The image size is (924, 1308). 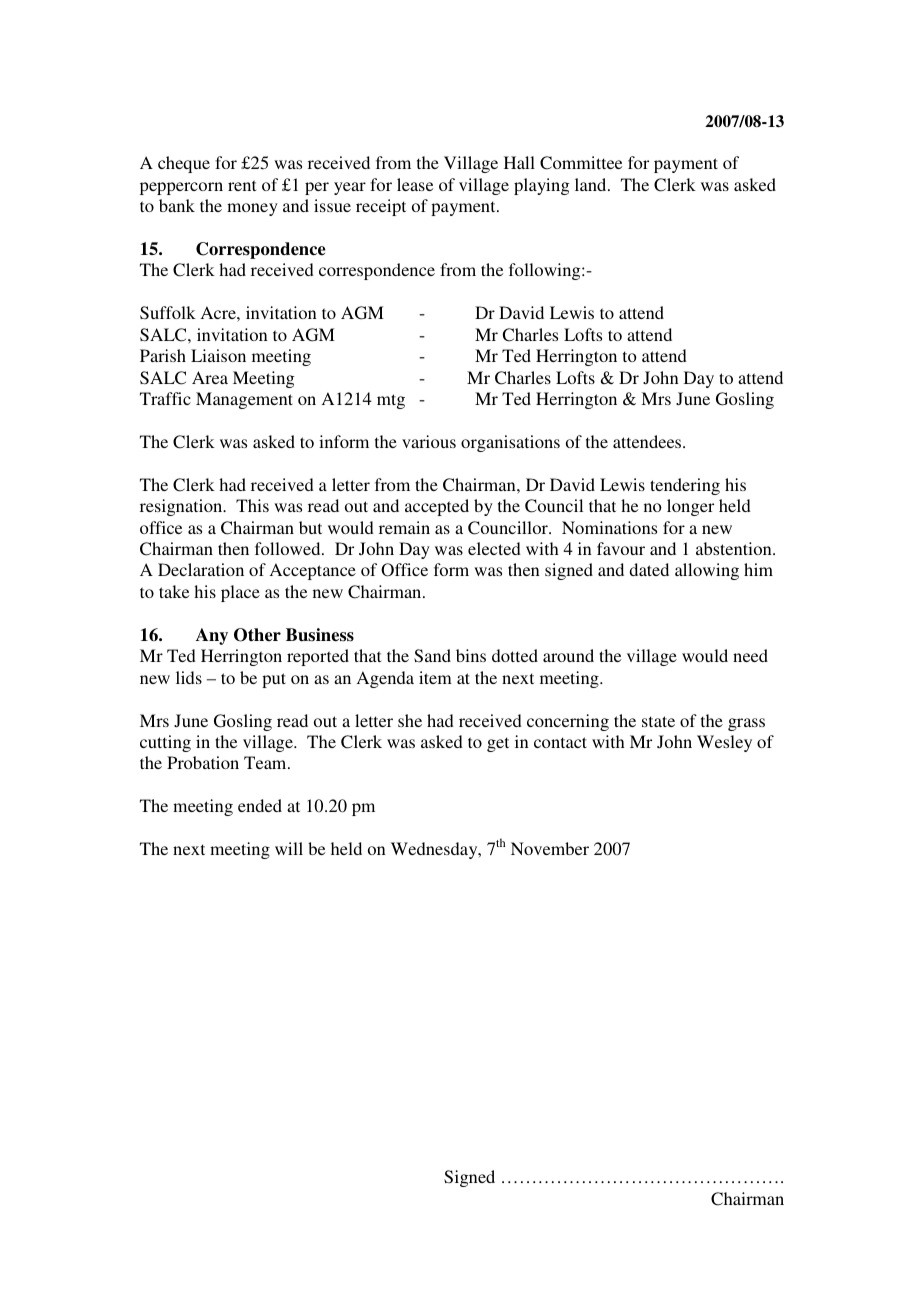 I want to click on item, so click(x=435, y=677).
